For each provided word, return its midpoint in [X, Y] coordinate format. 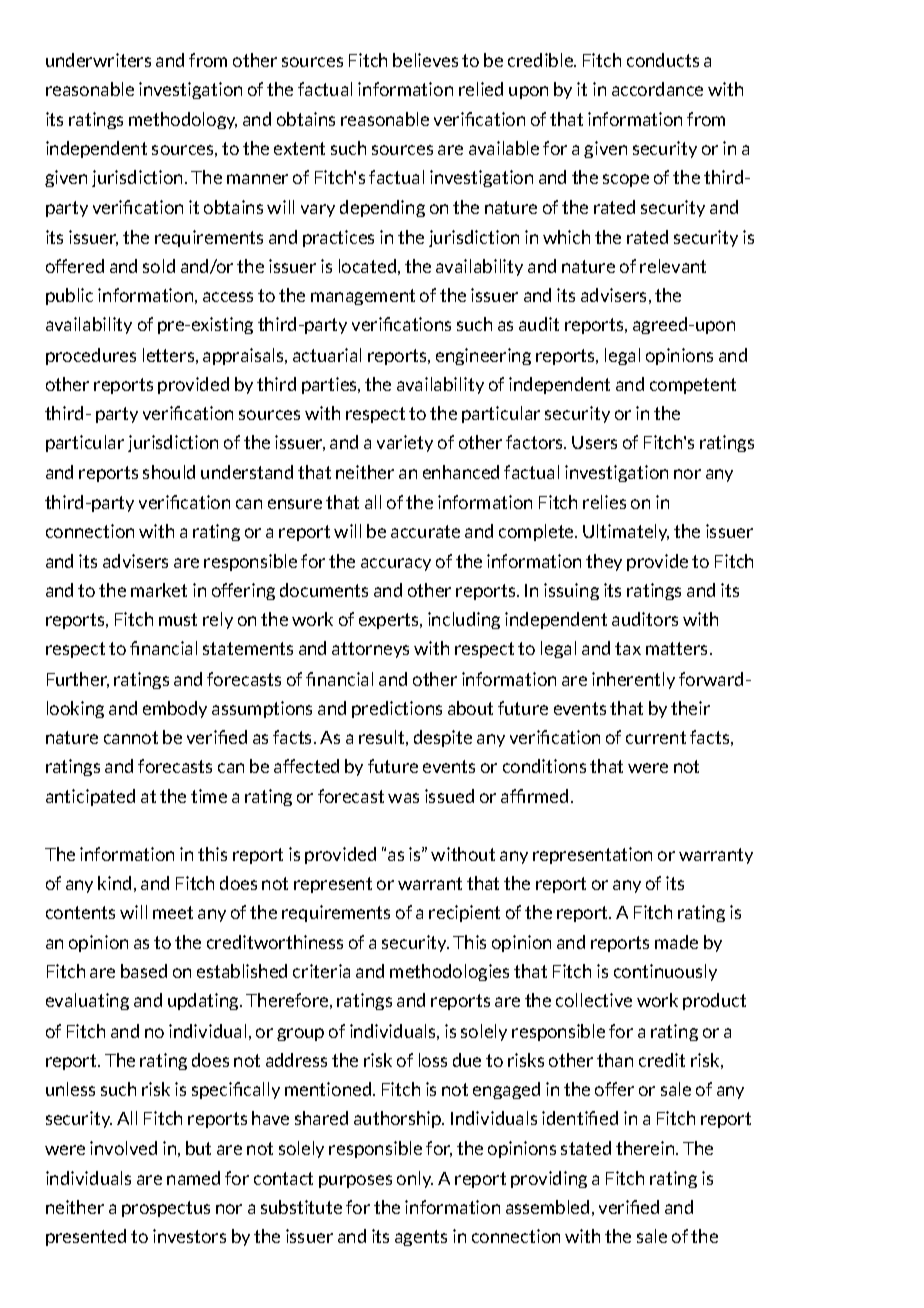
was [403, 798]
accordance [657, 89]
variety [405, 443]
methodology [183, 120]
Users [594, 442]
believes [425, 60]
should [169, 472]
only [415, 1179]
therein [646, 1148]
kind [114, 883]
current [656, 737]
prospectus [166, 1209]
